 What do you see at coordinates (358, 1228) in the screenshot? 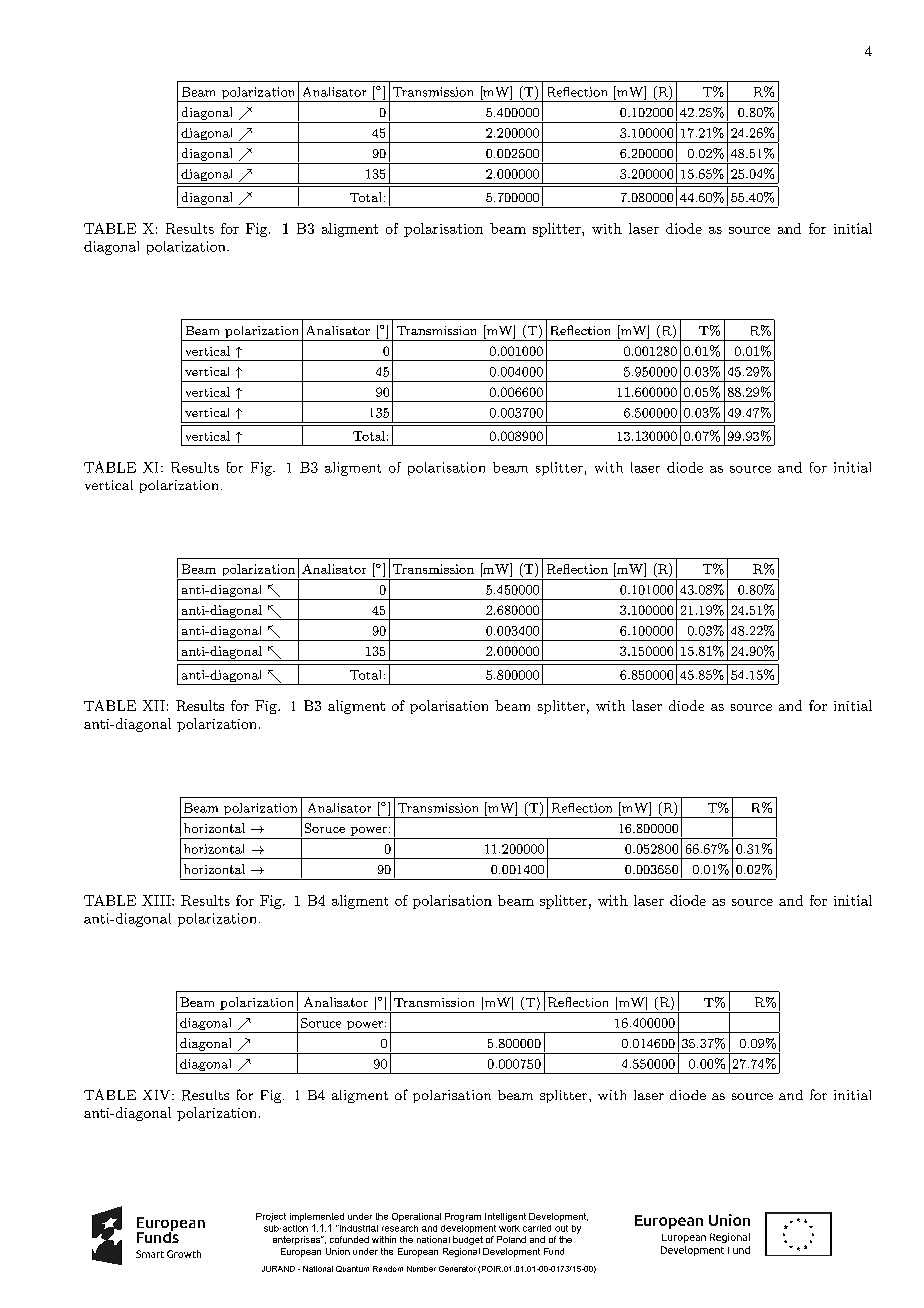
I see `Industrial` at bounding box center [358, 1228].
